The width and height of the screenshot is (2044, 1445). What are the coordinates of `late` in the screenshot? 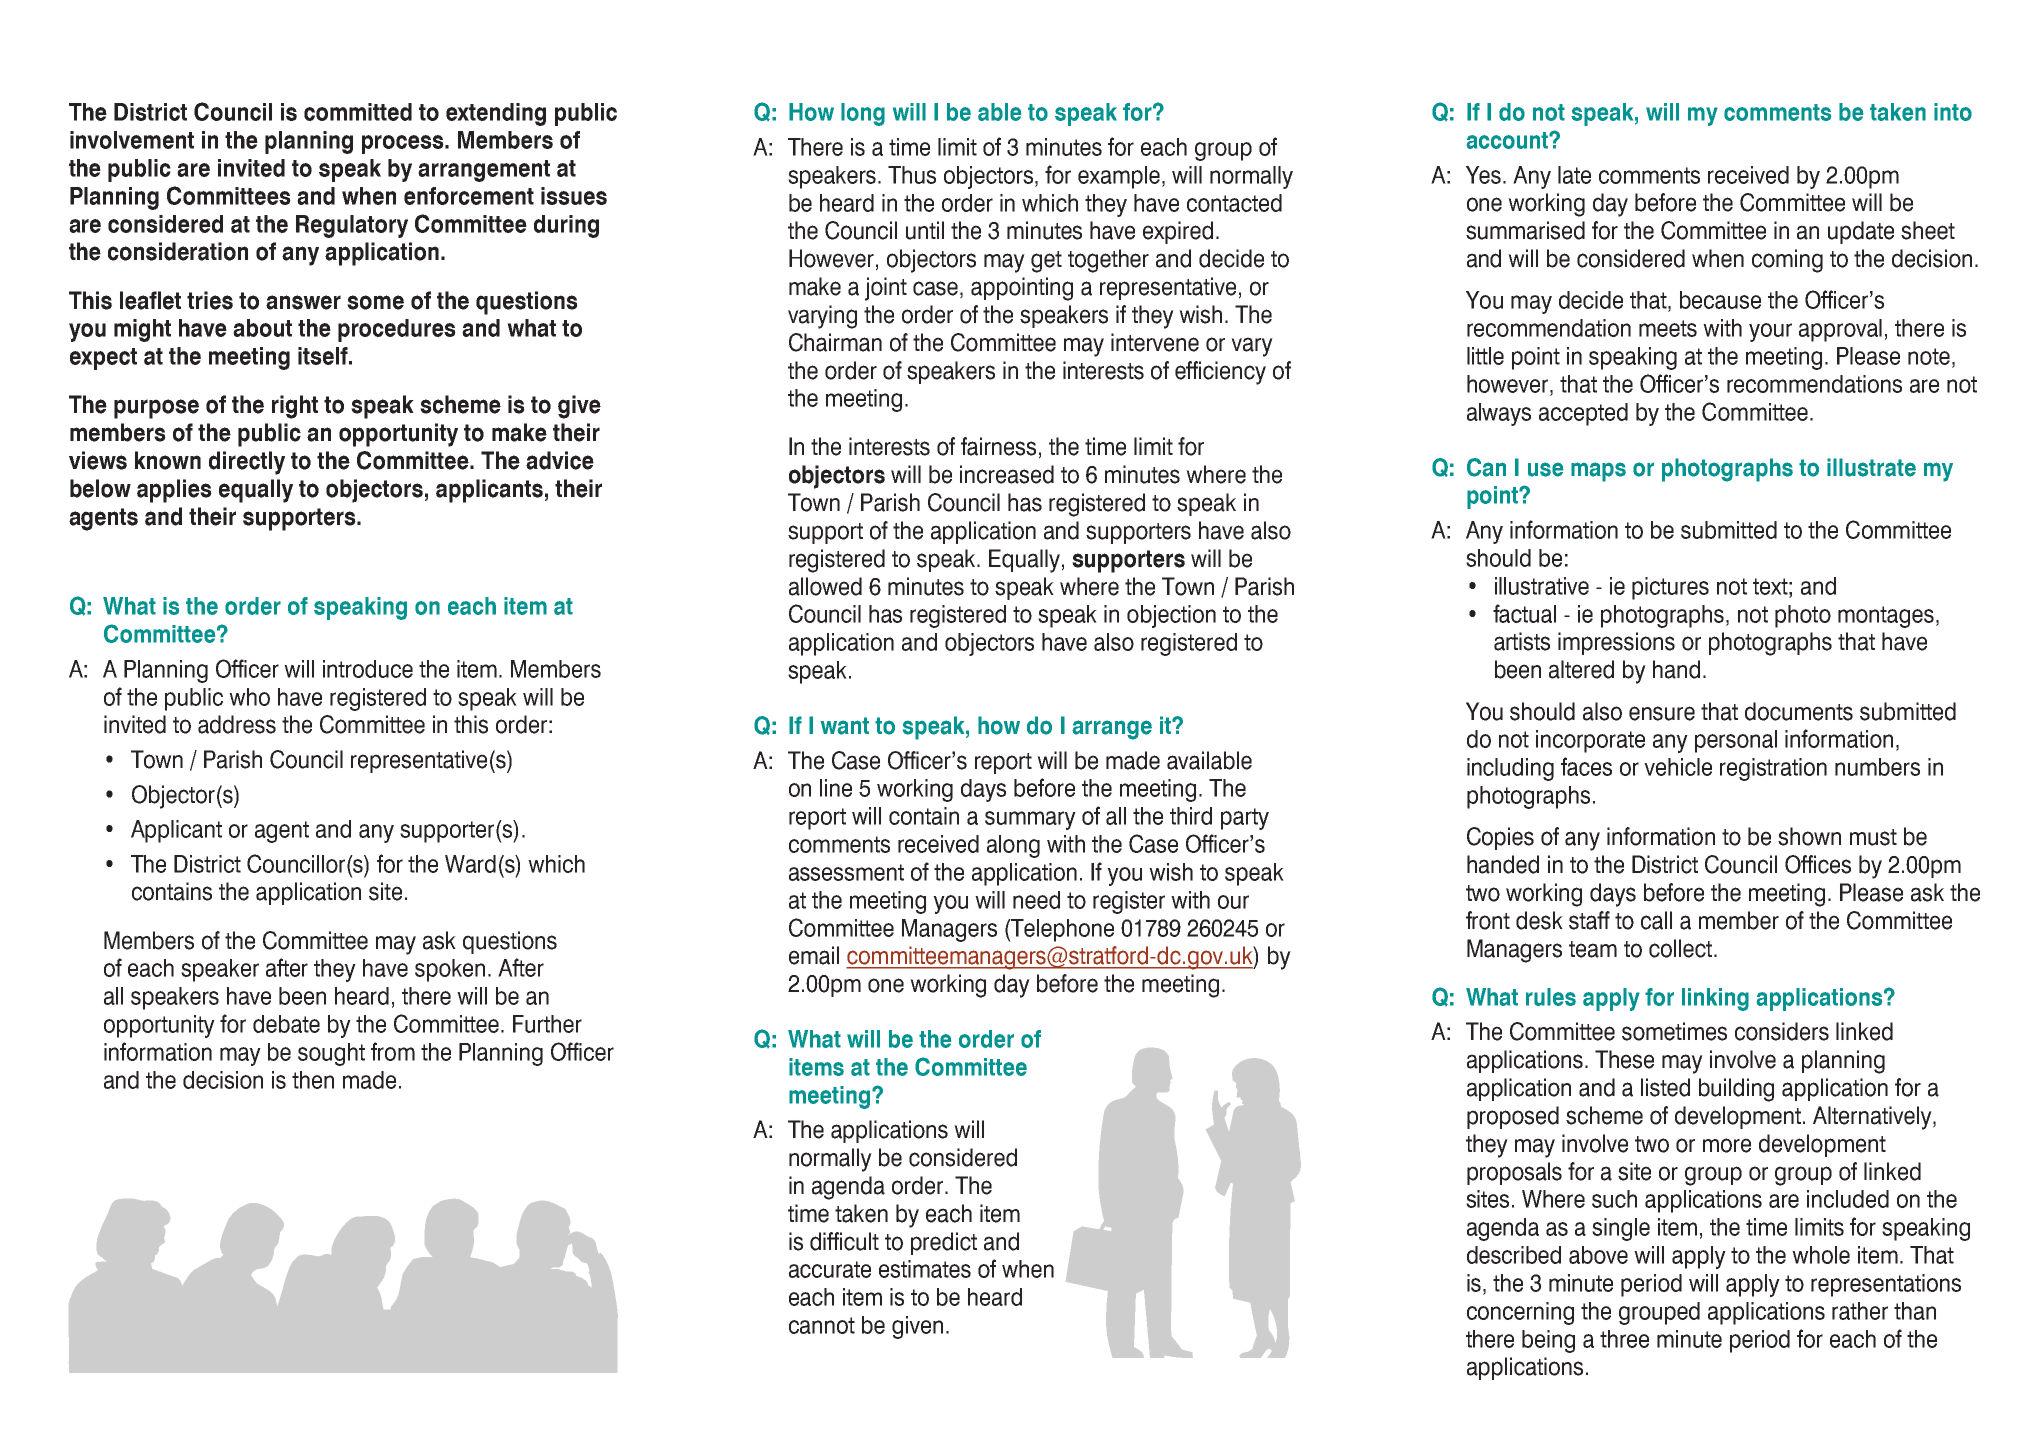 It's located at (1574, 175).
